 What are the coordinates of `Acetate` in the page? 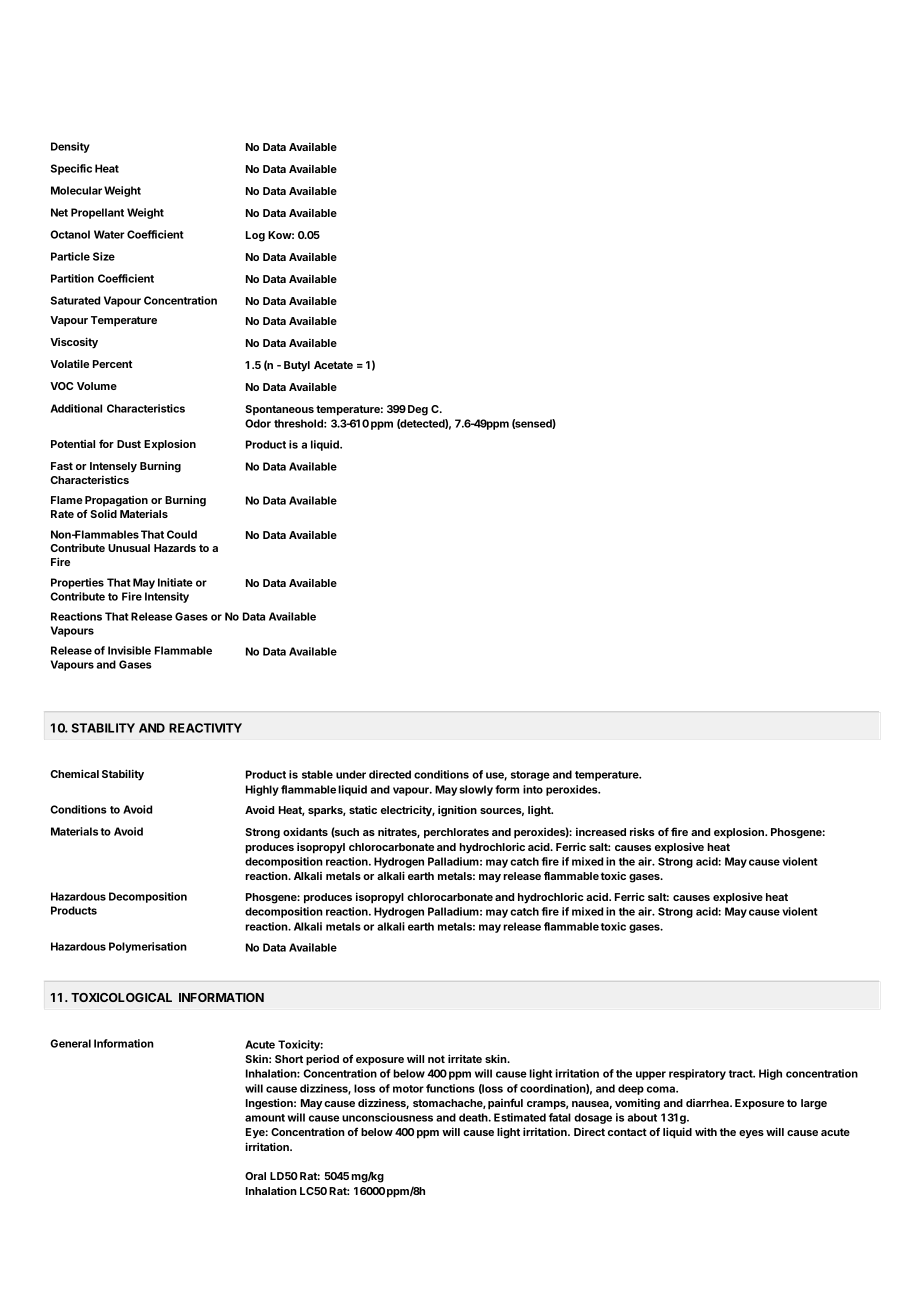 It's located at (333, 365).
